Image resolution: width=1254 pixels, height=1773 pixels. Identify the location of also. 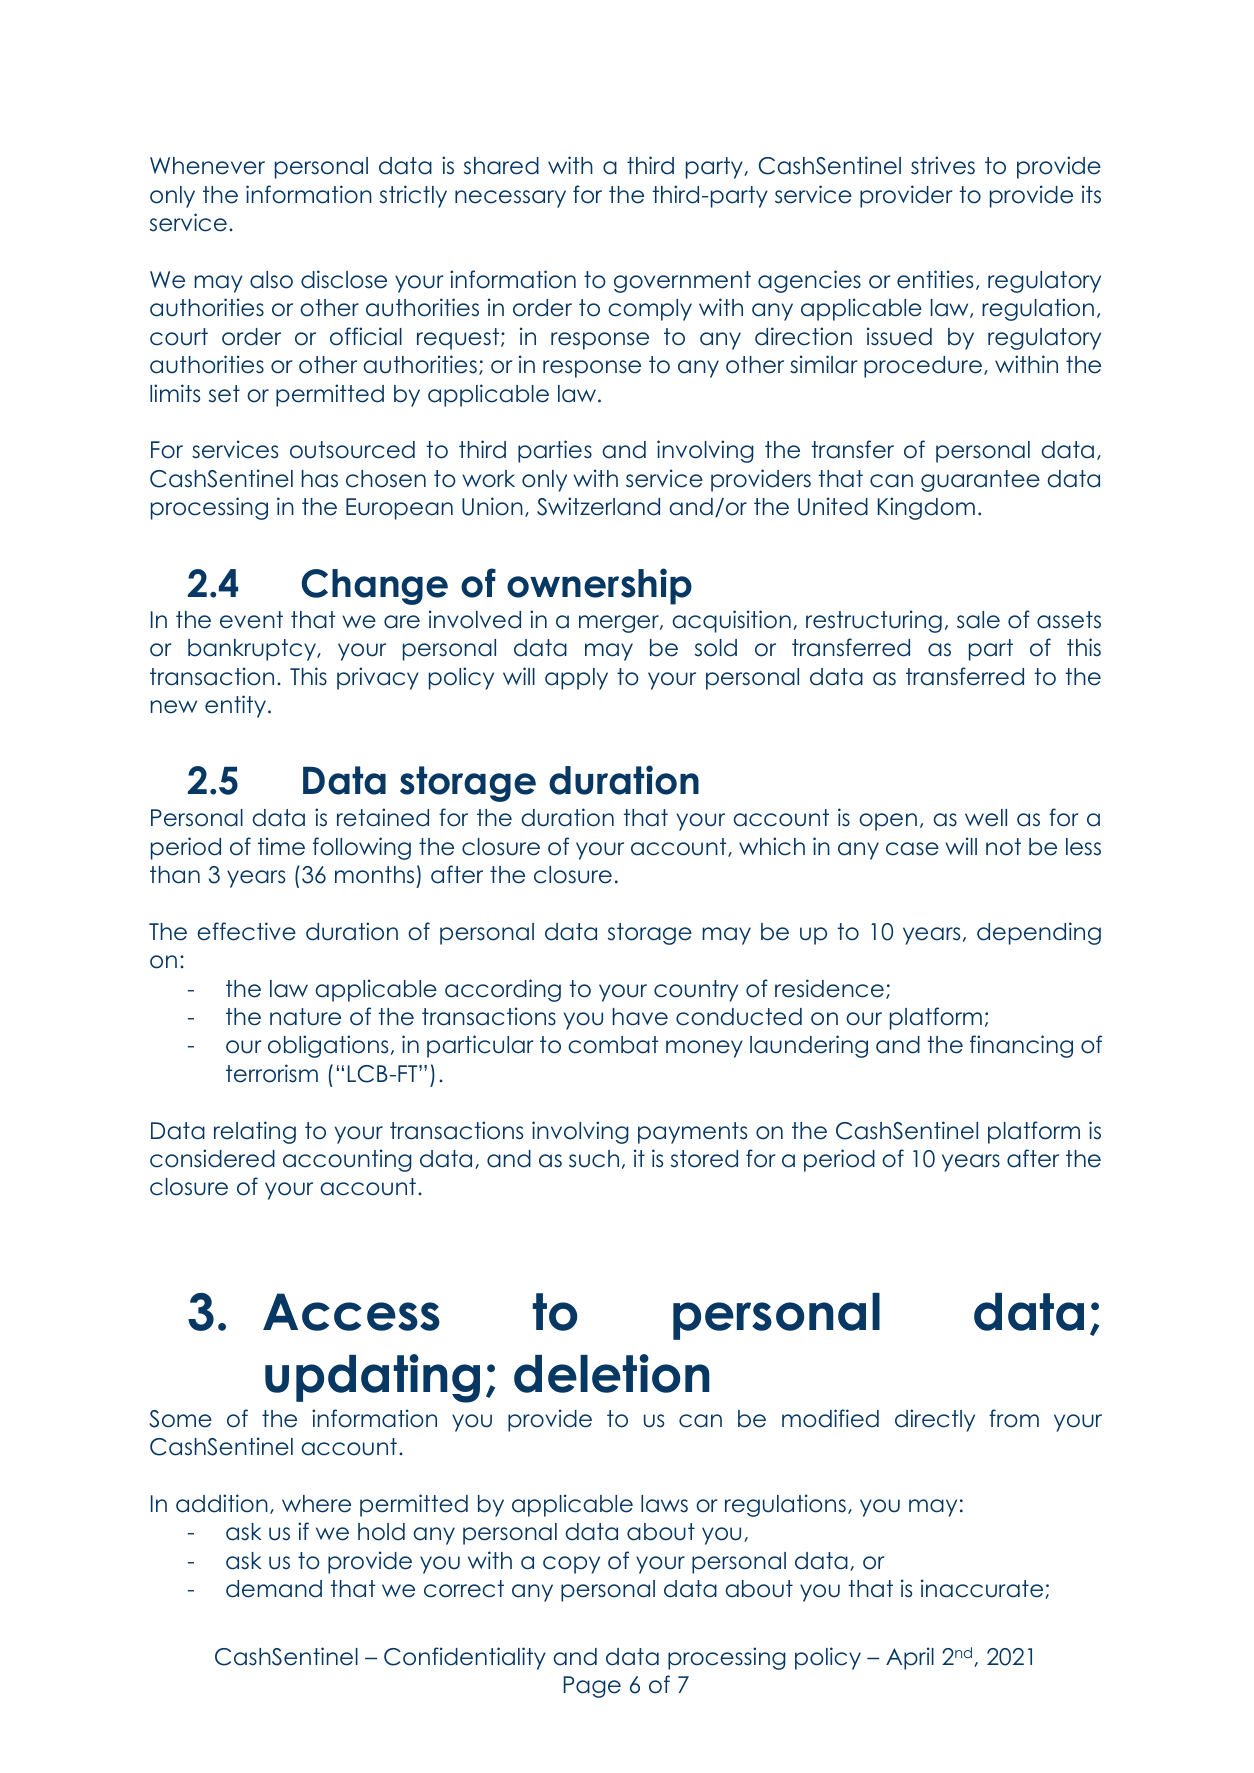
(271, 280).
